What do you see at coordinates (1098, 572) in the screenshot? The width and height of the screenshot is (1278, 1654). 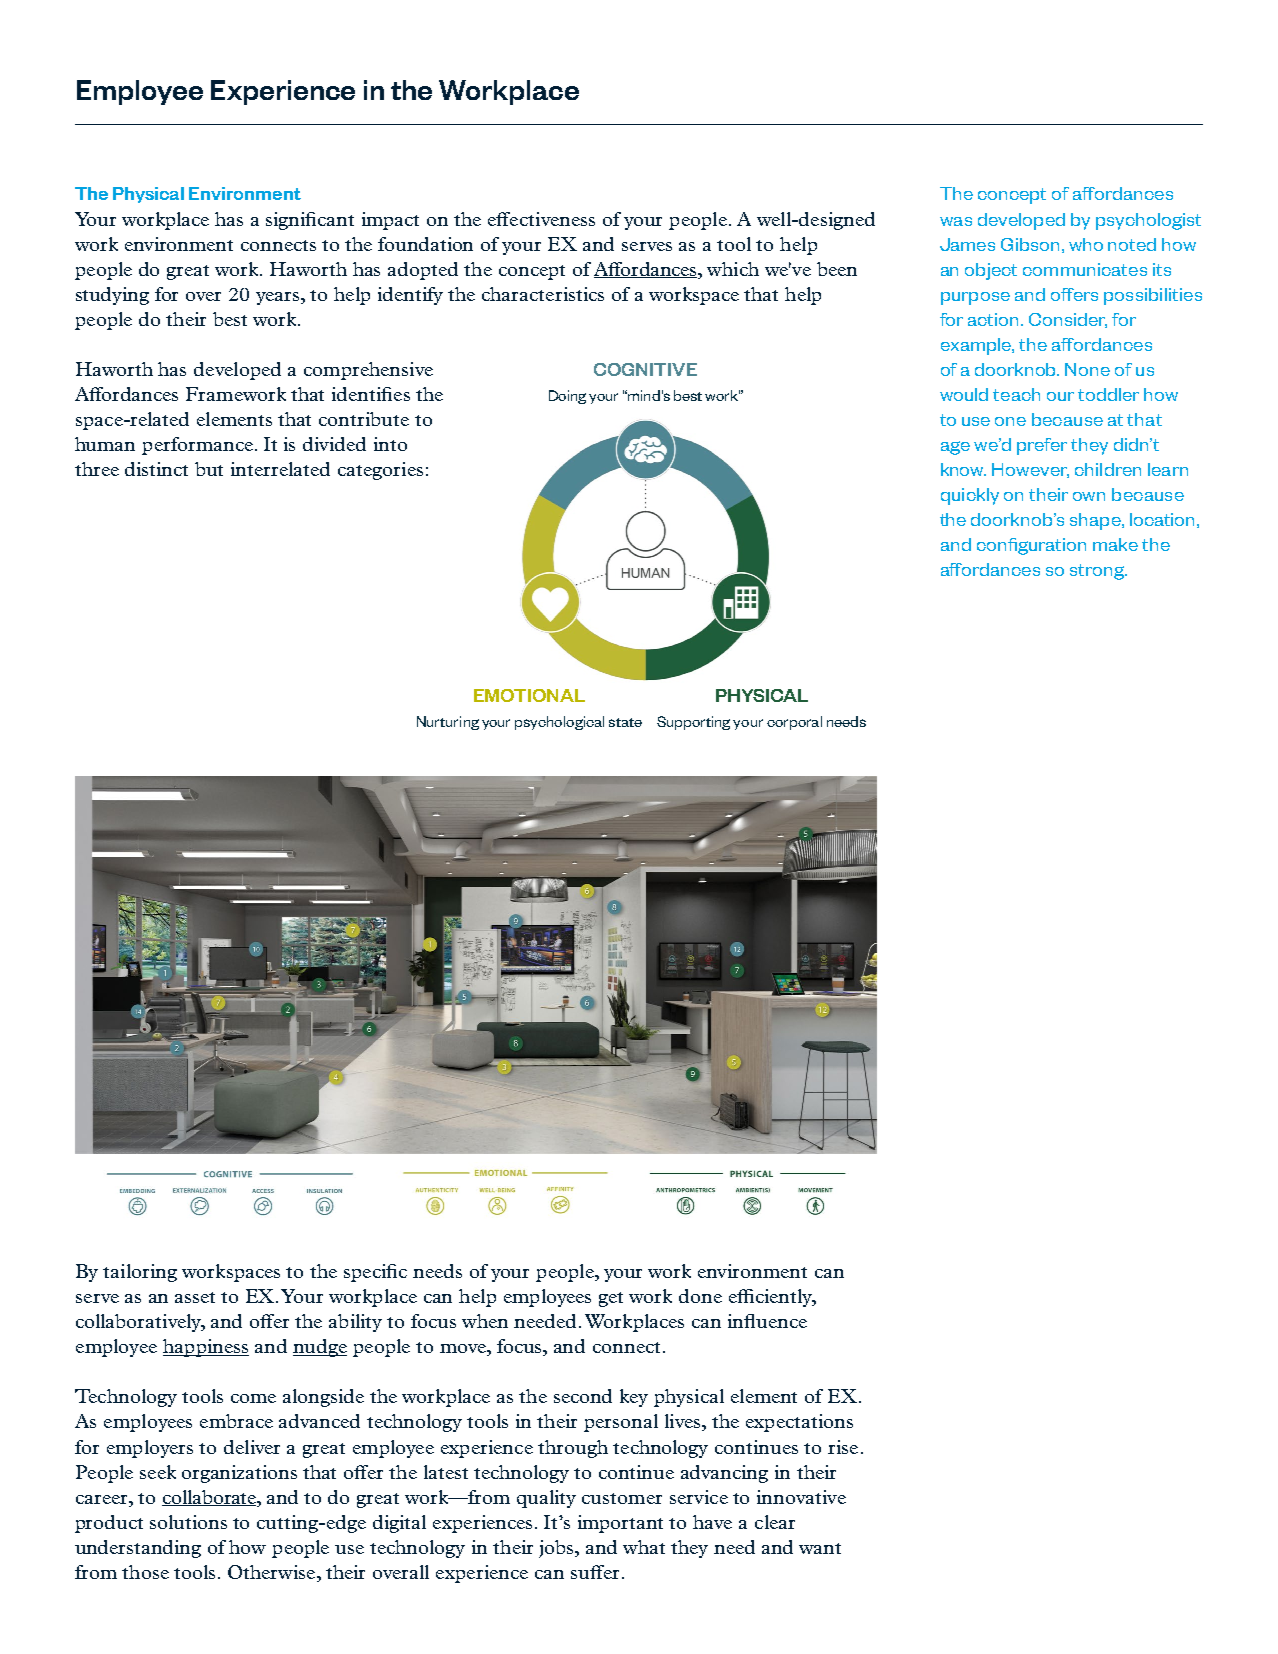 I see `strong` at bounding box center [1098, 572].
